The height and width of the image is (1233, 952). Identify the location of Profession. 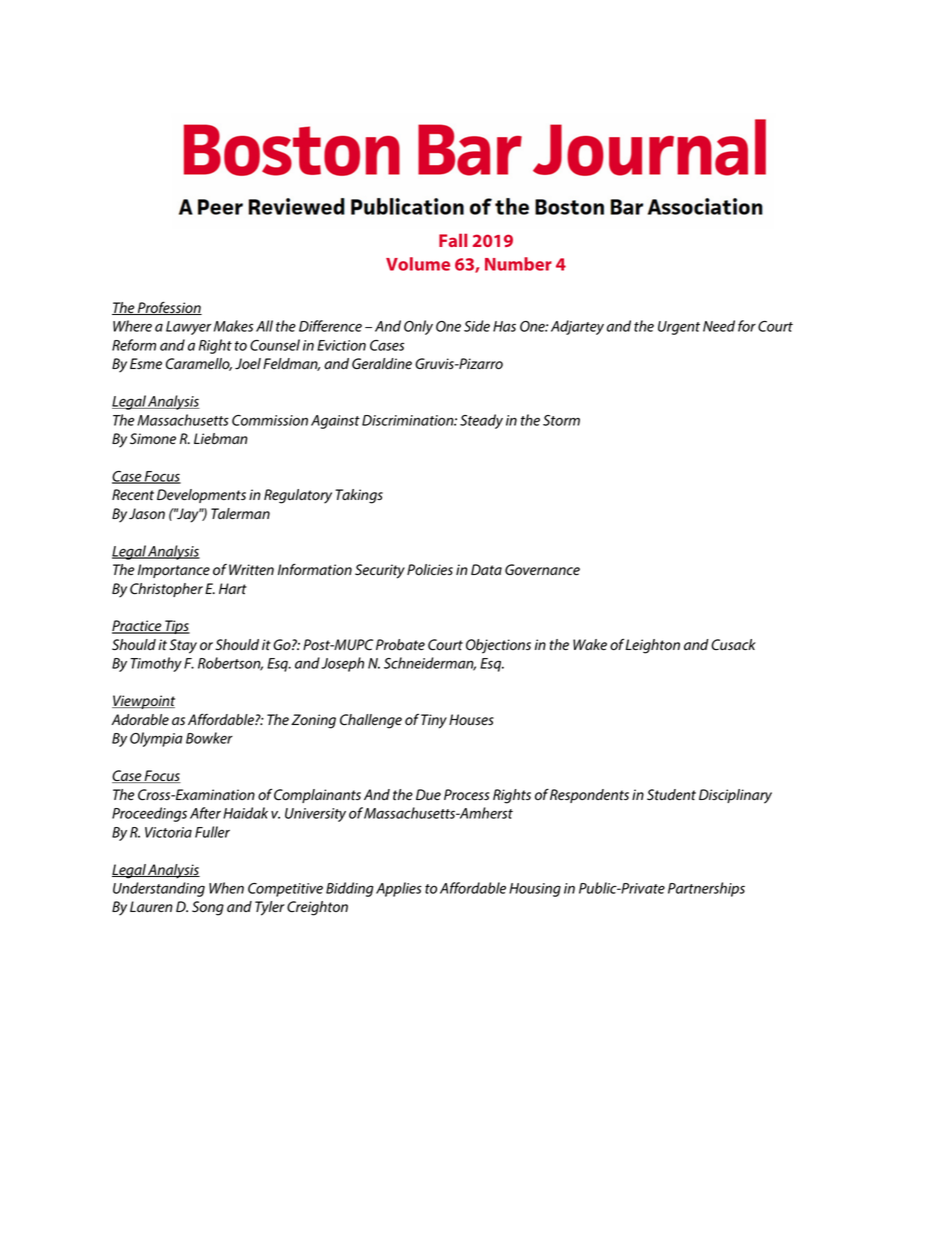
(169, 308).
